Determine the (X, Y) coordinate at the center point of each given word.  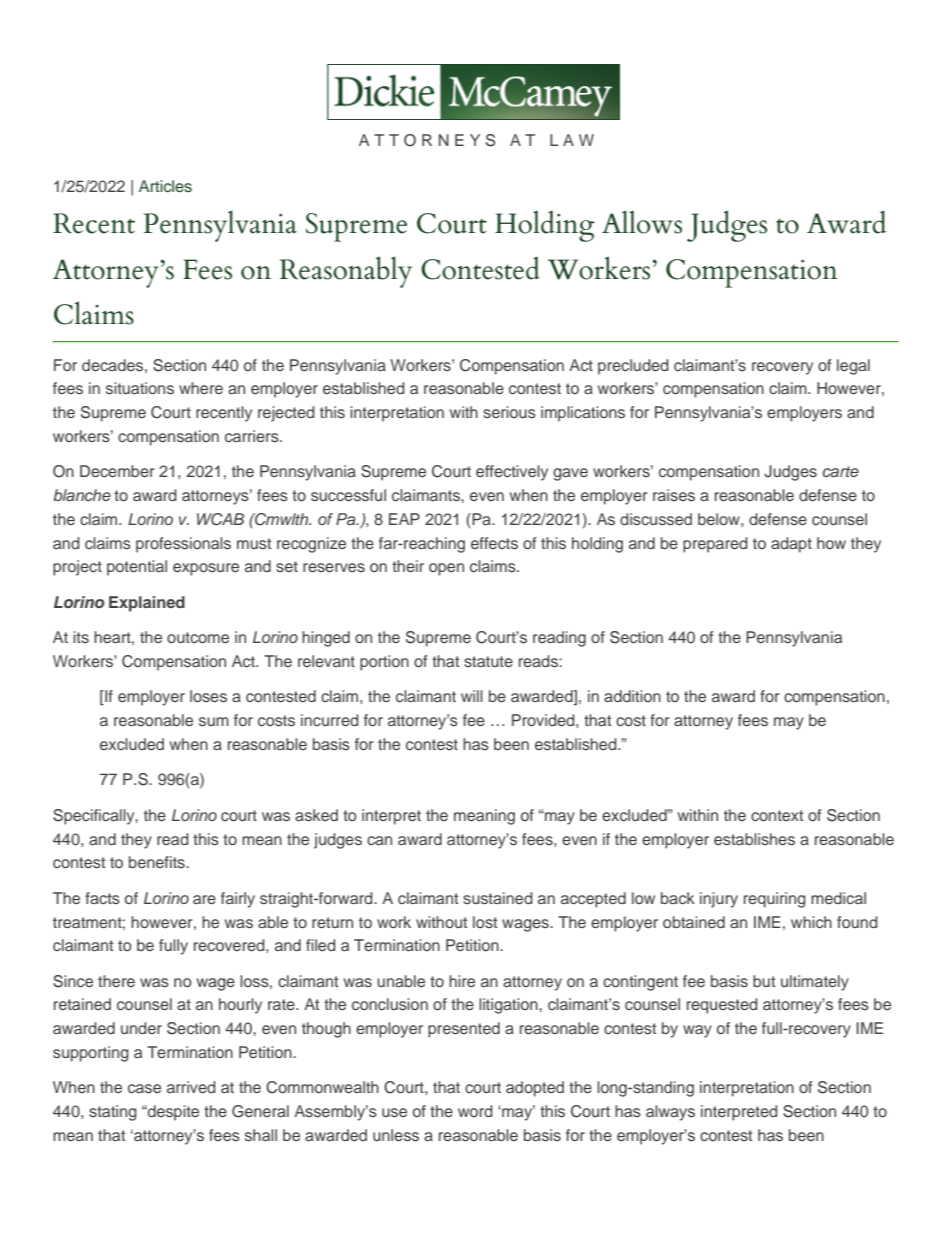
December (117, 471)
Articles (165, 186)
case (144, 1089)
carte (841, 471)
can (379, 840)
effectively (512, 473)
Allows (642, 222)
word (475, 1111)
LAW (572, 140)
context (777, 815)
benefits (158, 862)
